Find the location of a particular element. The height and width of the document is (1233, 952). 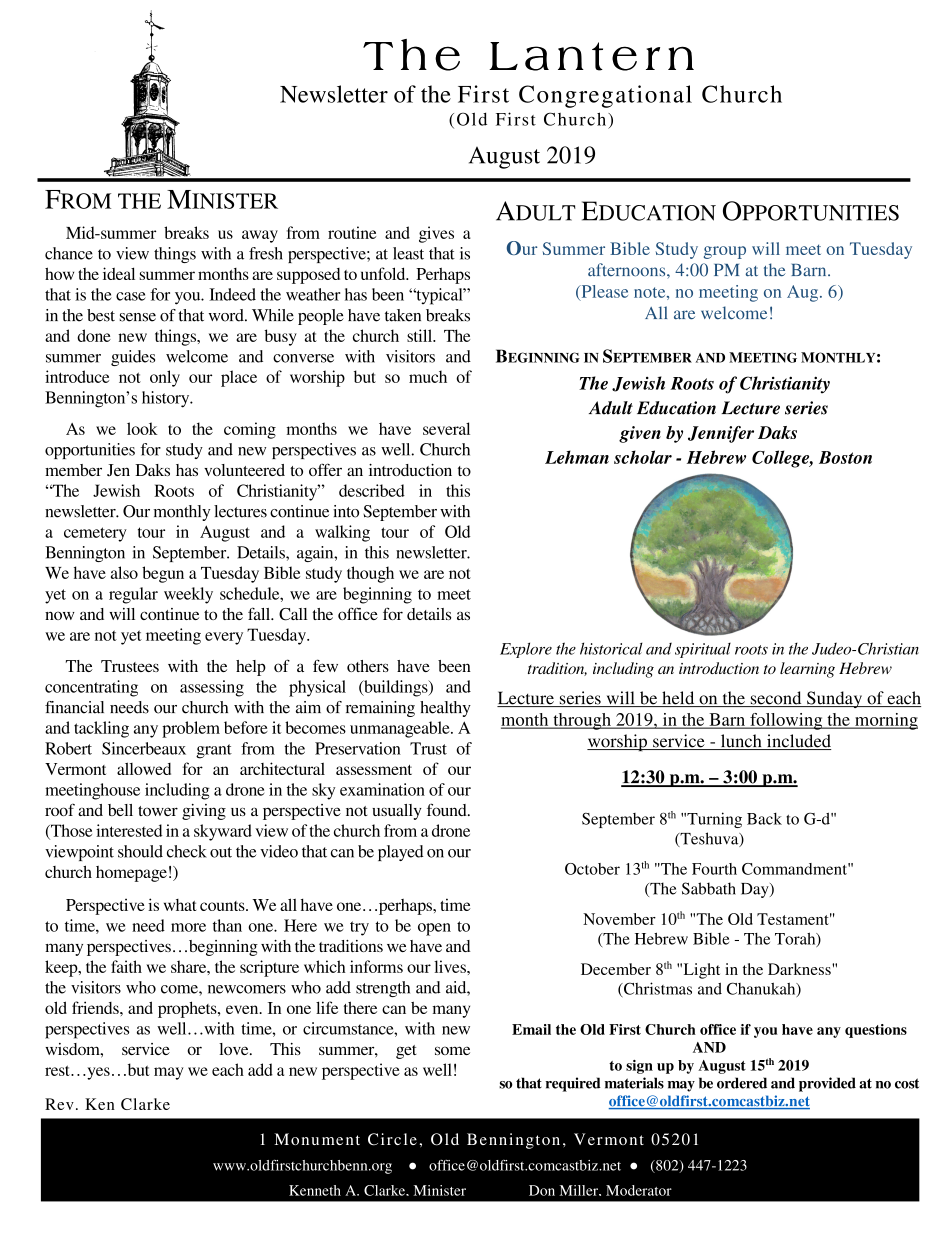

group is located at coordinates (725, 252).
